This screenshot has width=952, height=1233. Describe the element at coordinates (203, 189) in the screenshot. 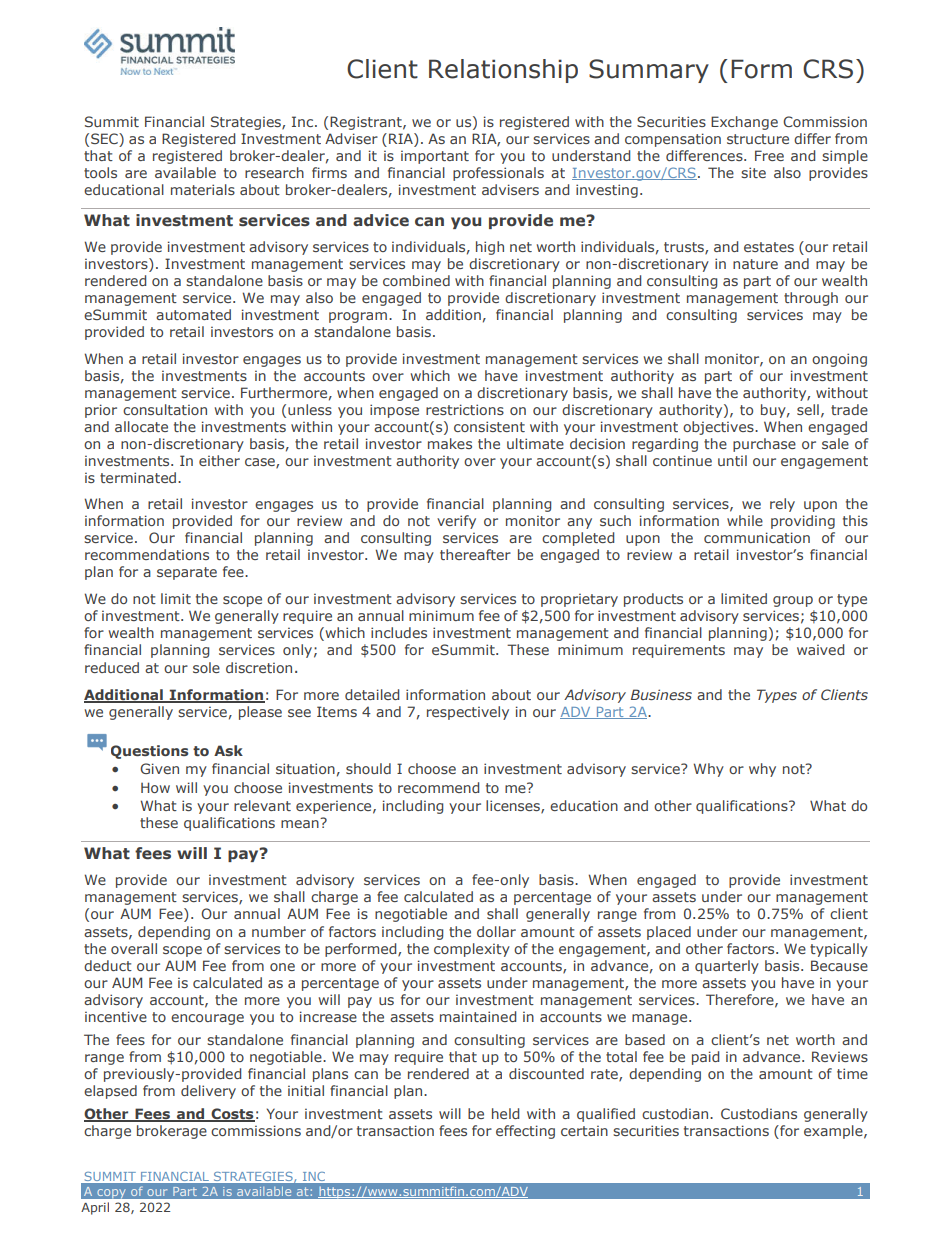

I see `materials` at that location.
